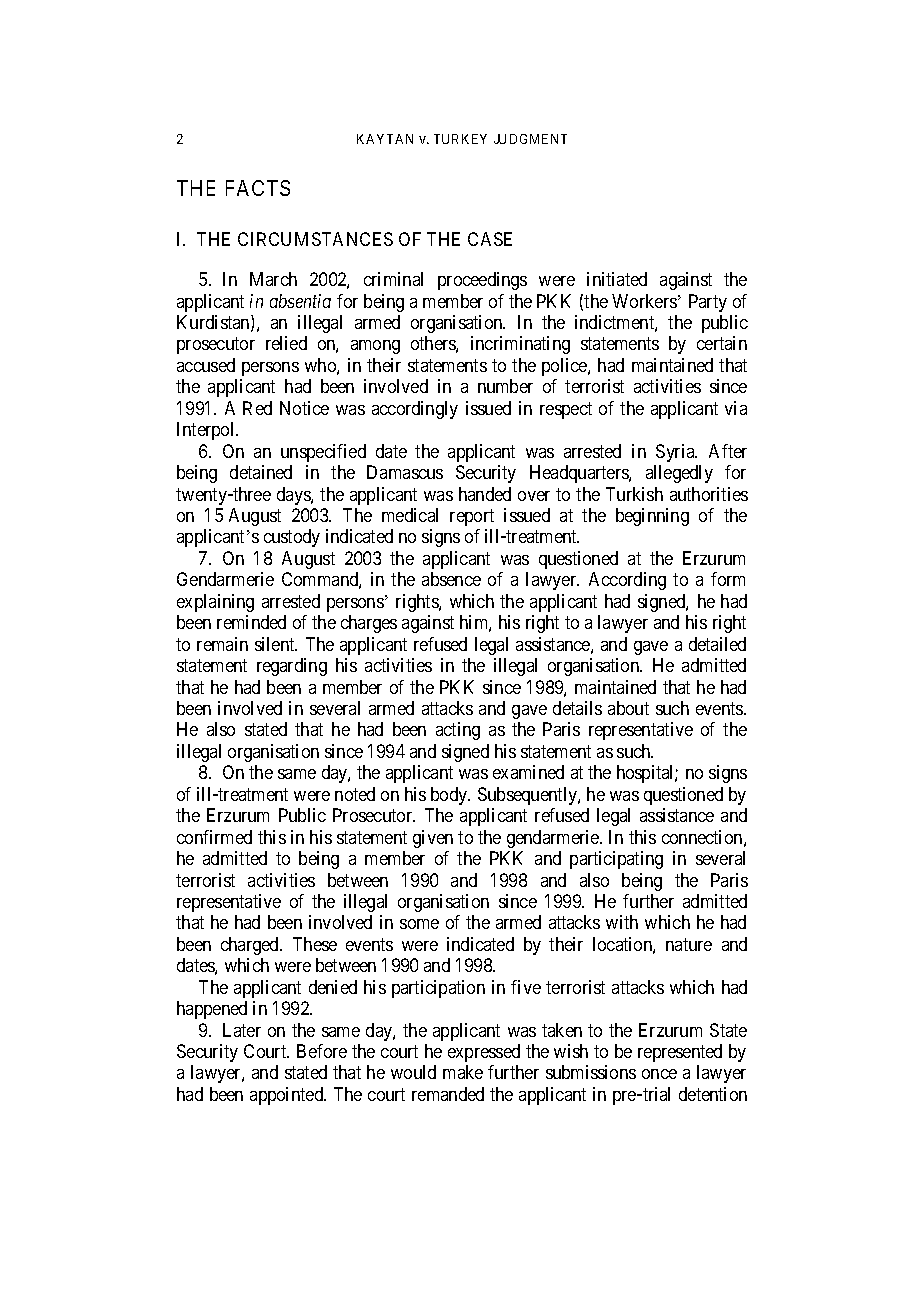 The image size is (924, 1308). I want to click on confirmed, so click(214, 837).
